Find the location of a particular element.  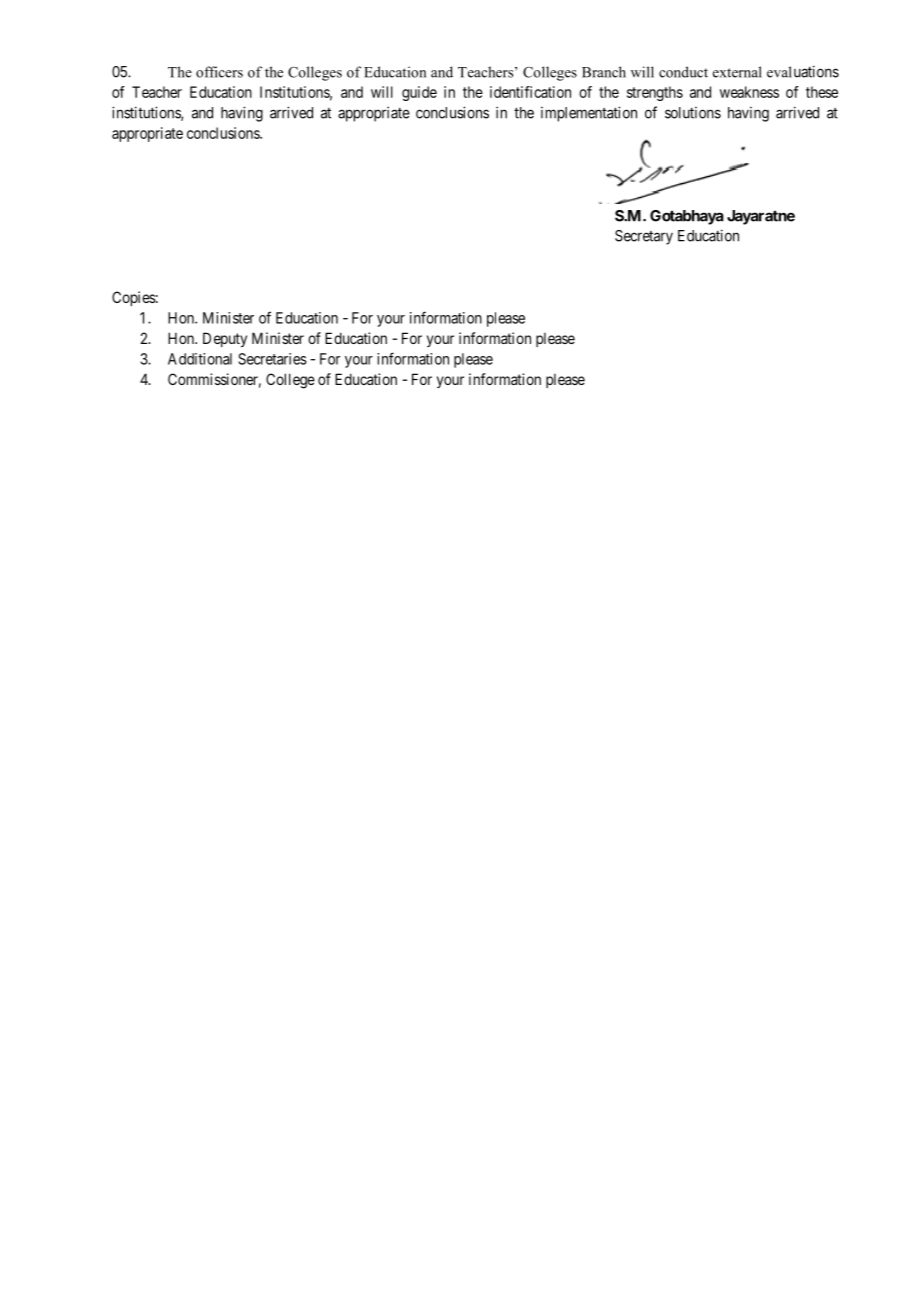

external is located at coordinates (737, 72).
